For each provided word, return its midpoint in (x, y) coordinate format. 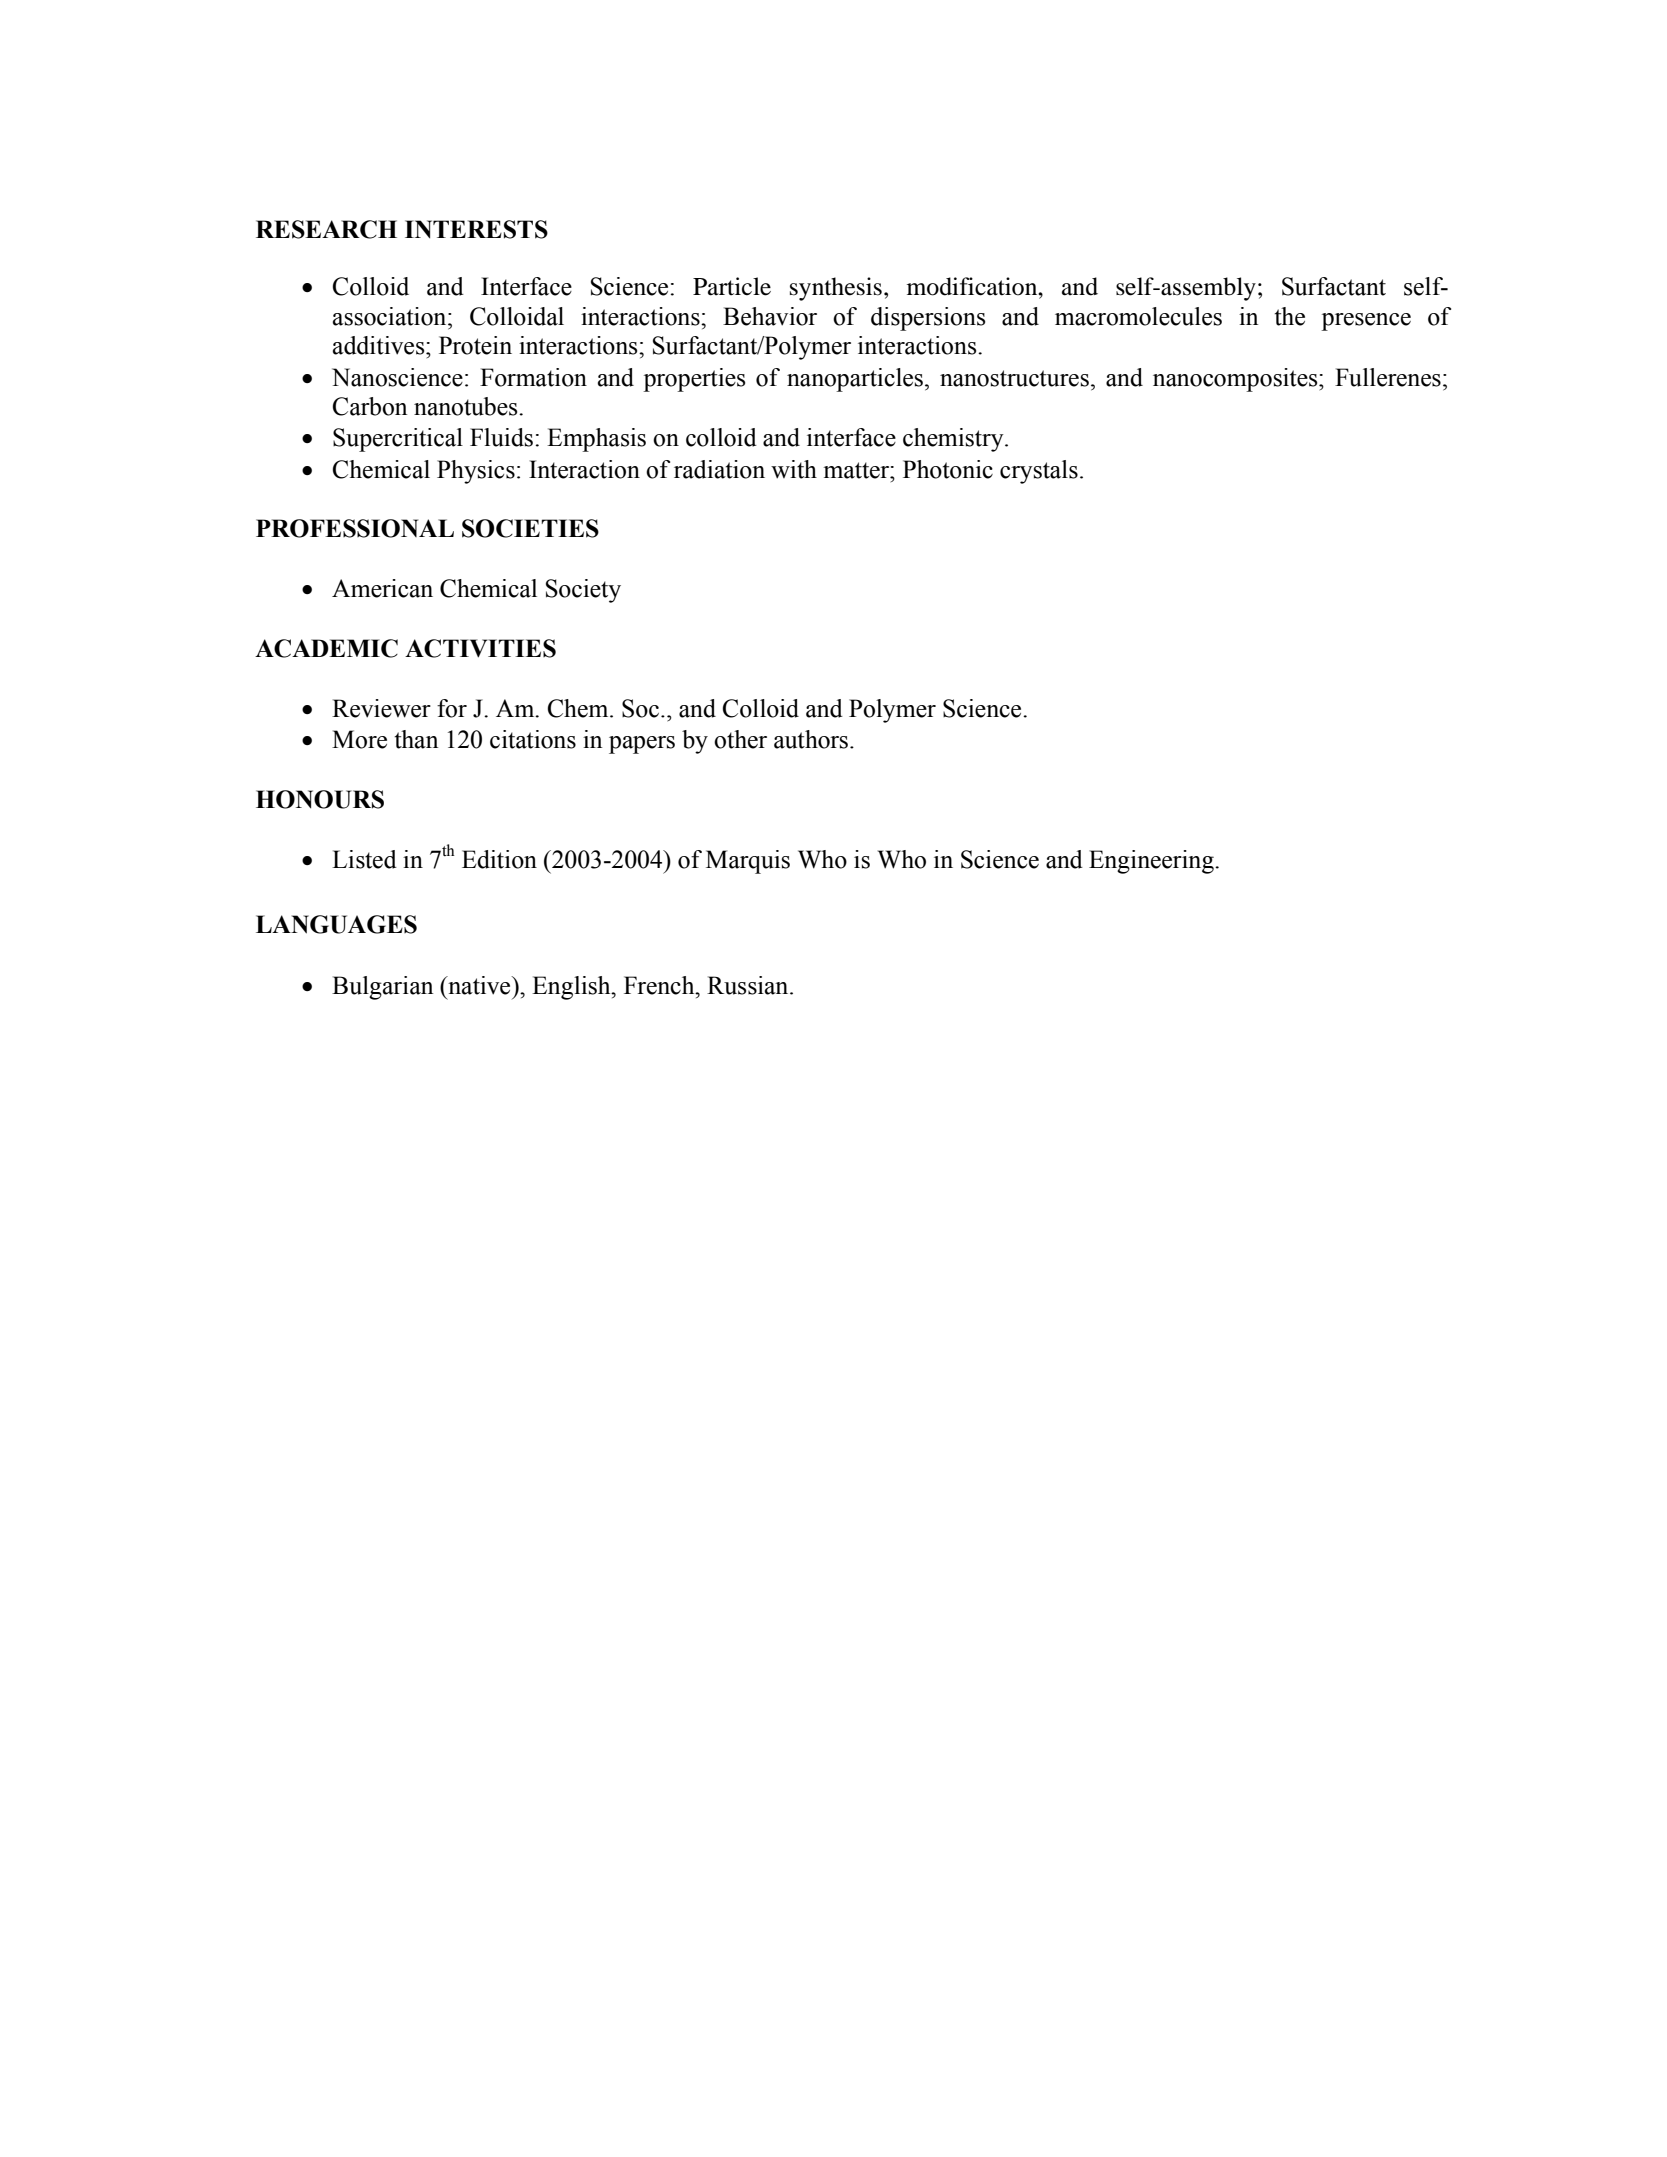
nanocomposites (1236, 380)
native (479, 985)
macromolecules (1138, 316)
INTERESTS (476, 229)
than (416, 739)
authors (812, 739)
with (794, 469)
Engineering (1152, 862)
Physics (476, 472)
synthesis (836, 289)
